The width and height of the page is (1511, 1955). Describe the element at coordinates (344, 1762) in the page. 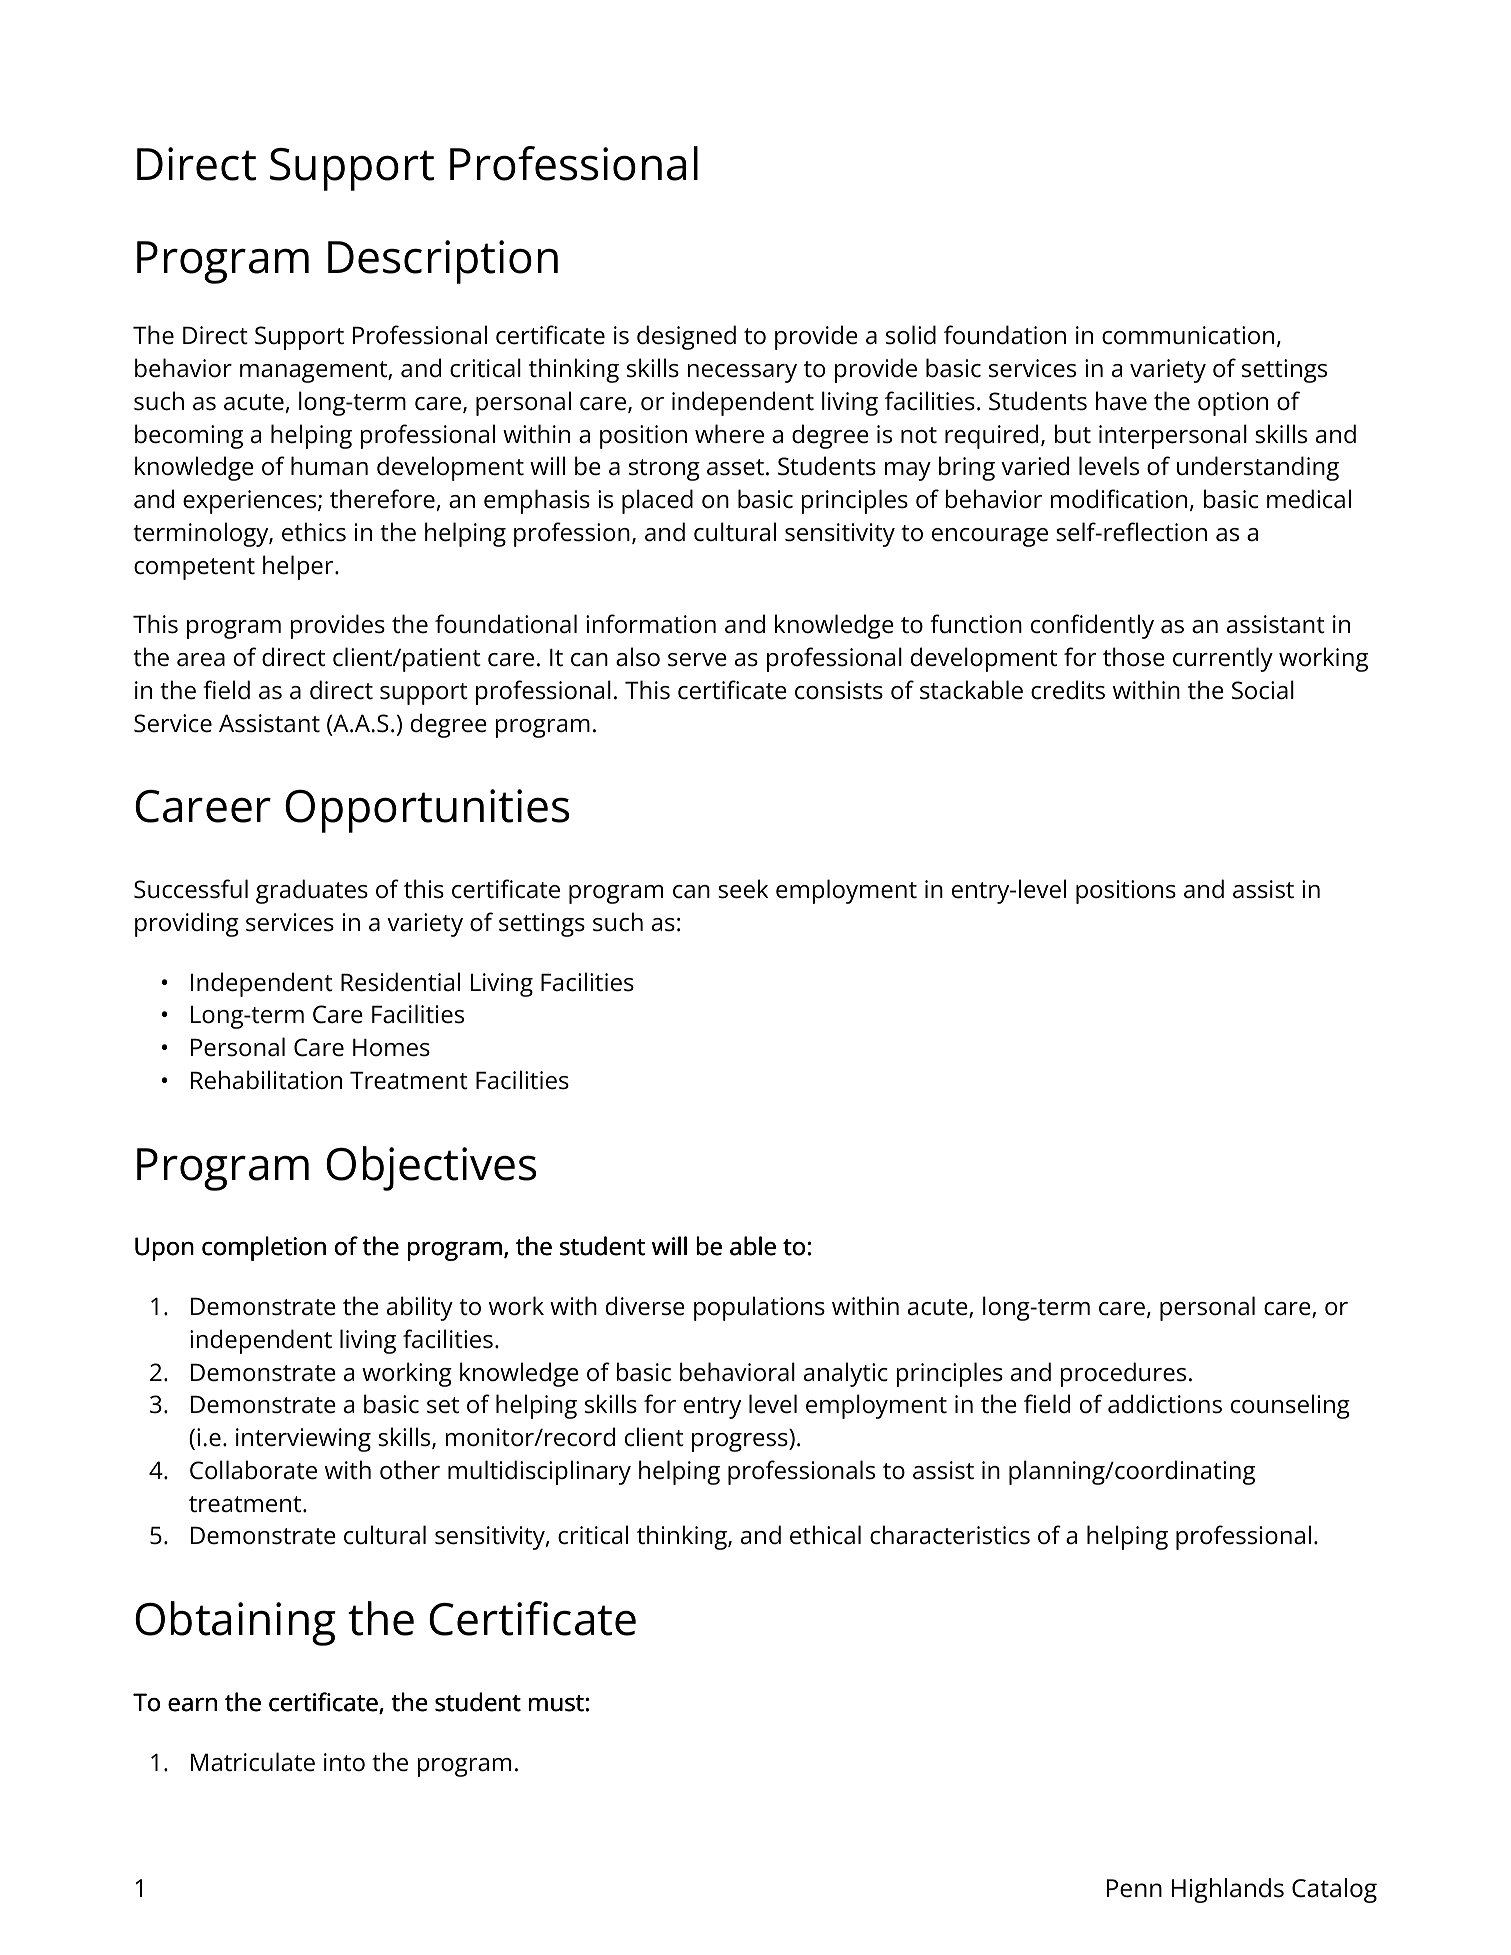

I see `into` at that location.
